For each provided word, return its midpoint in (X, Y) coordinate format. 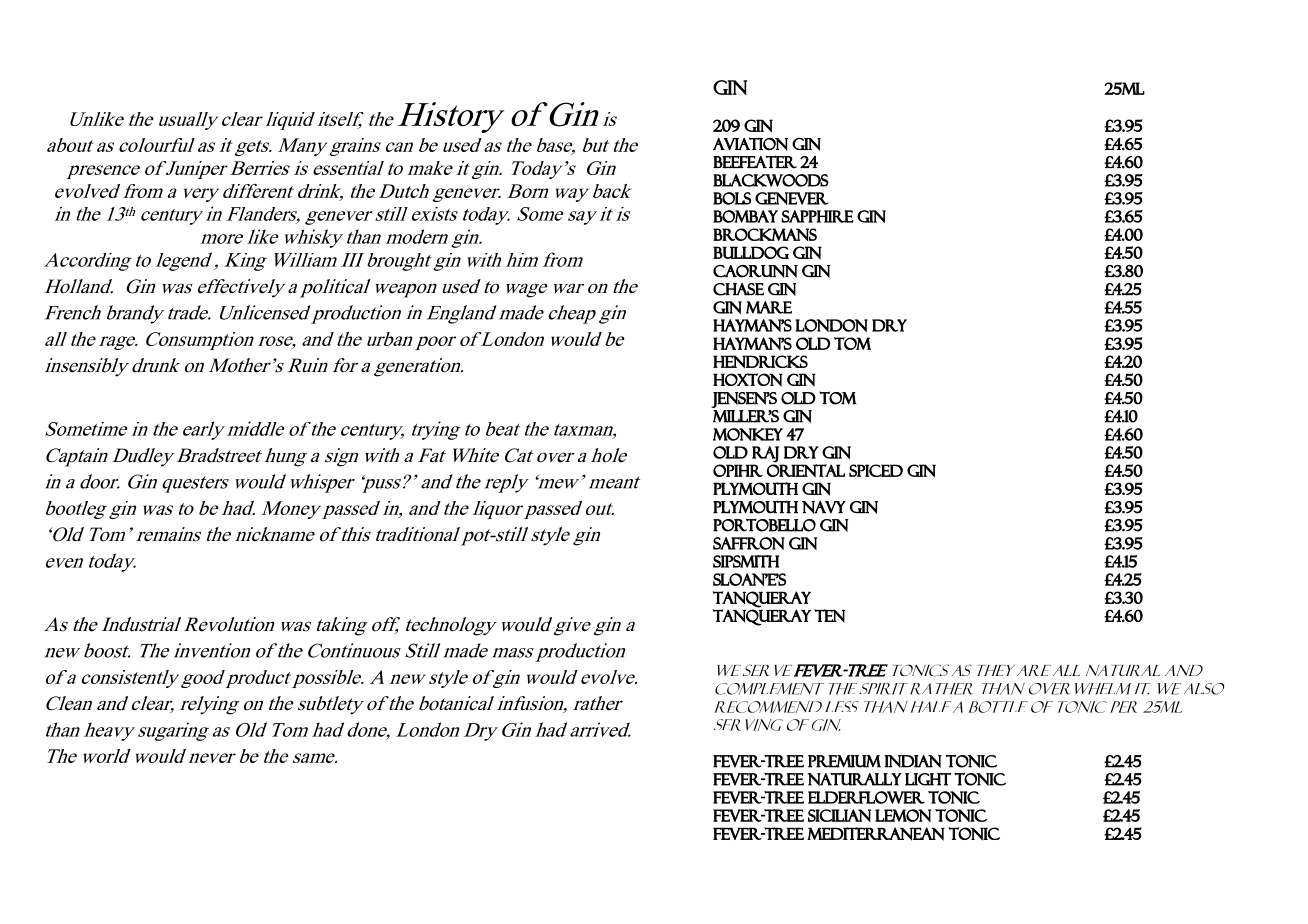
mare (769, 307)
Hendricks (760, 362)
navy (824, 507)
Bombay (745, 216)
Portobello (764, 525)
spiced (876, 470)
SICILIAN (839, 815)
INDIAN (913, 761)
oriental (806, 470)
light (928, 779)
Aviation (750, 144)
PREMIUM (844, 761)
